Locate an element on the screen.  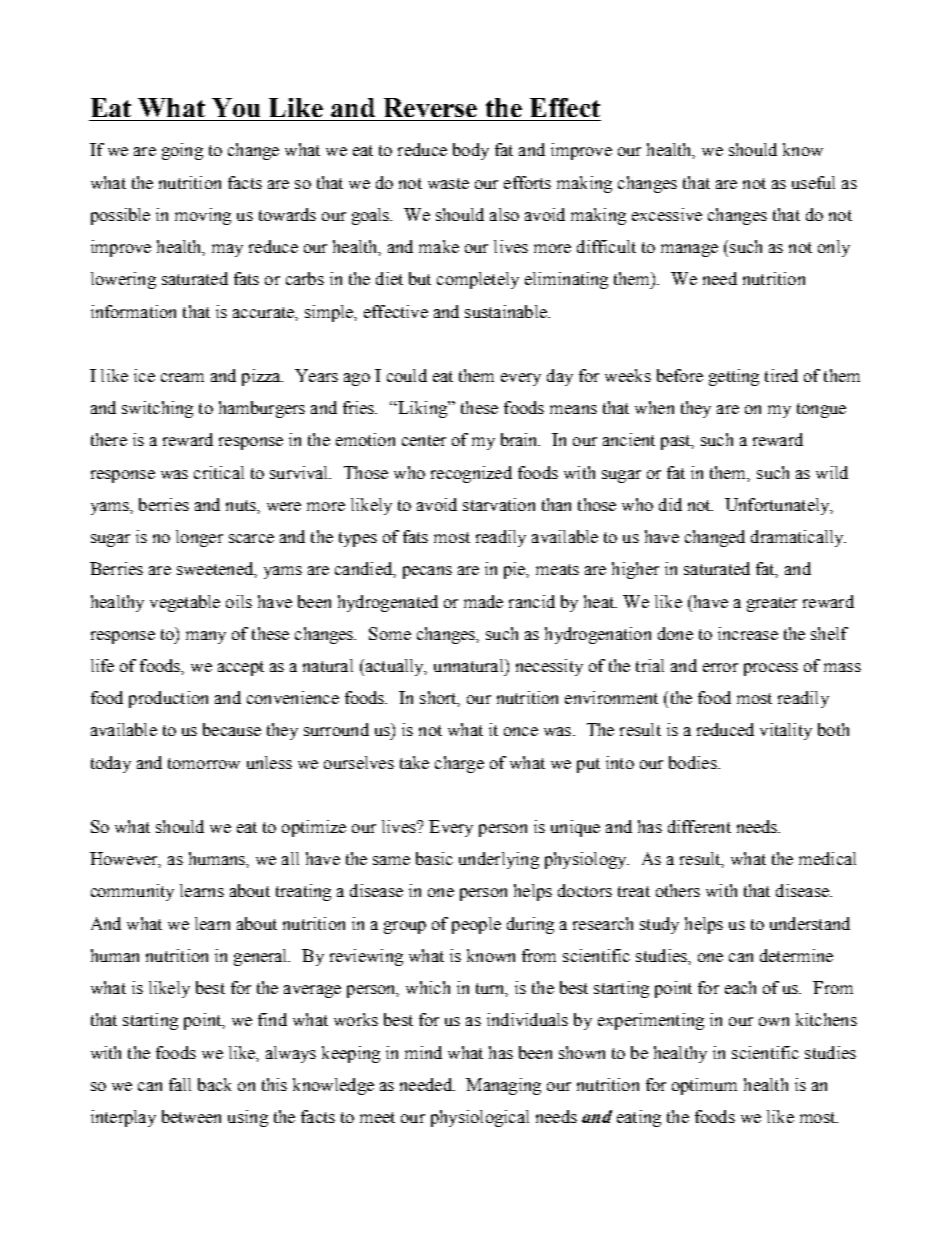
optimum is located at coordinates (704, 1086).
